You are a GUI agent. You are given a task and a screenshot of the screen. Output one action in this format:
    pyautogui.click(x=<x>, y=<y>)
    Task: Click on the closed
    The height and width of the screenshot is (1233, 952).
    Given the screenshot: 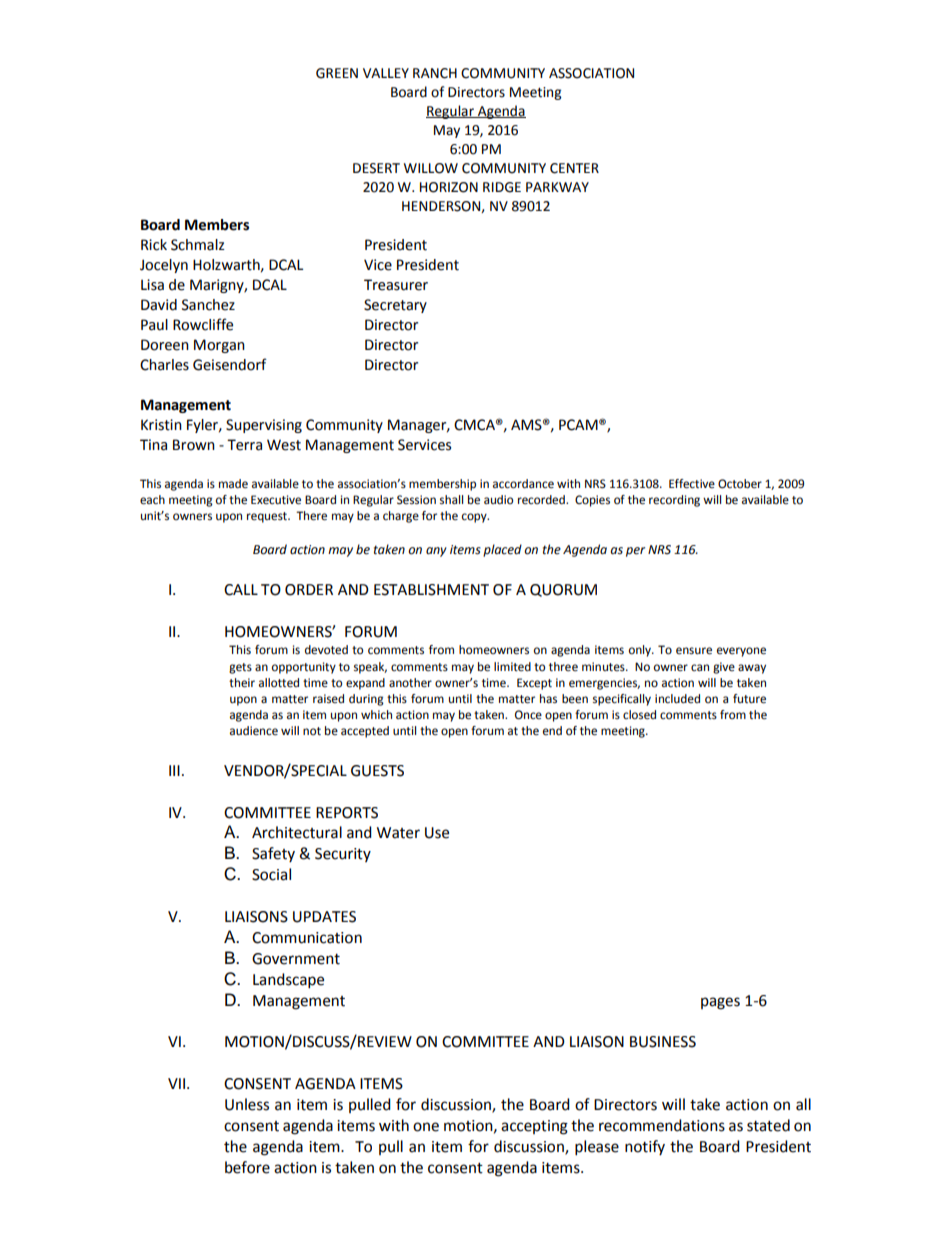 What is the action you would take?
    pyautogui.click(x=639, y=715)
